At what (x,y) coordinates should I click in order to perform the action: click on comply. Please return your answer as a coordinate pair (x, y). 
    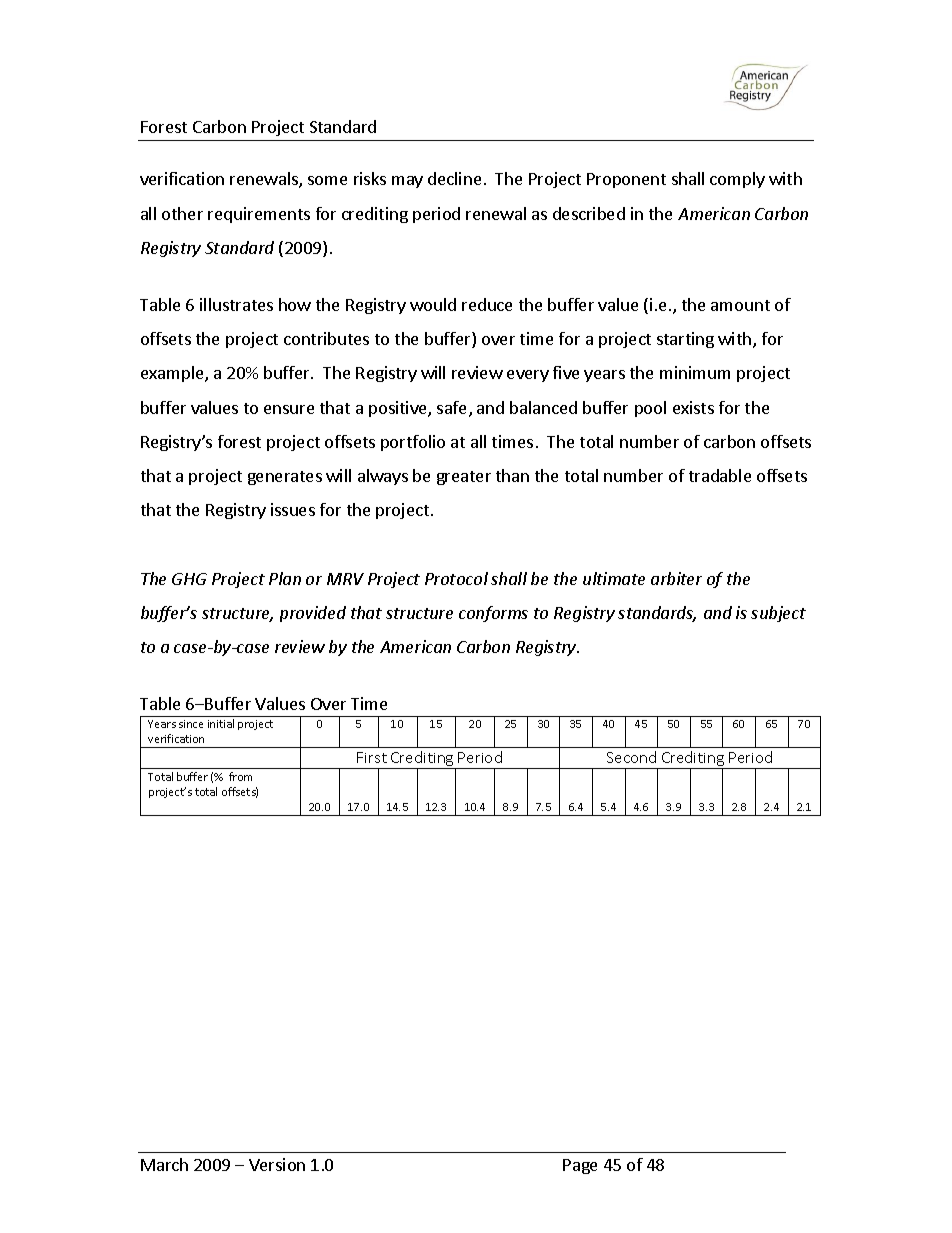
    Looking at the image, I should click on (737, 180).
